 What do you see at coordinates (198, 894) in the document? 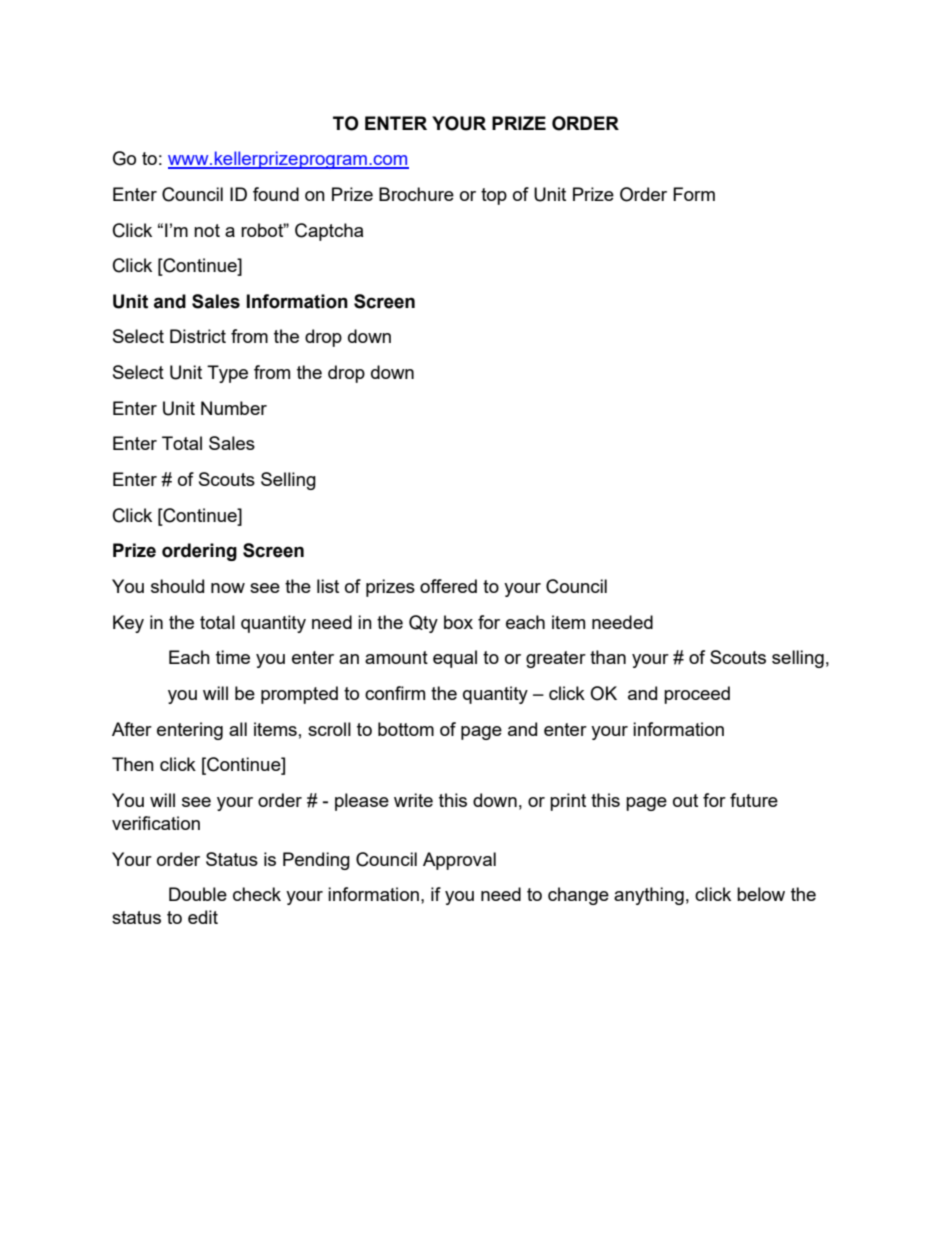
I see `Double` at bounding box center [198, 894].
